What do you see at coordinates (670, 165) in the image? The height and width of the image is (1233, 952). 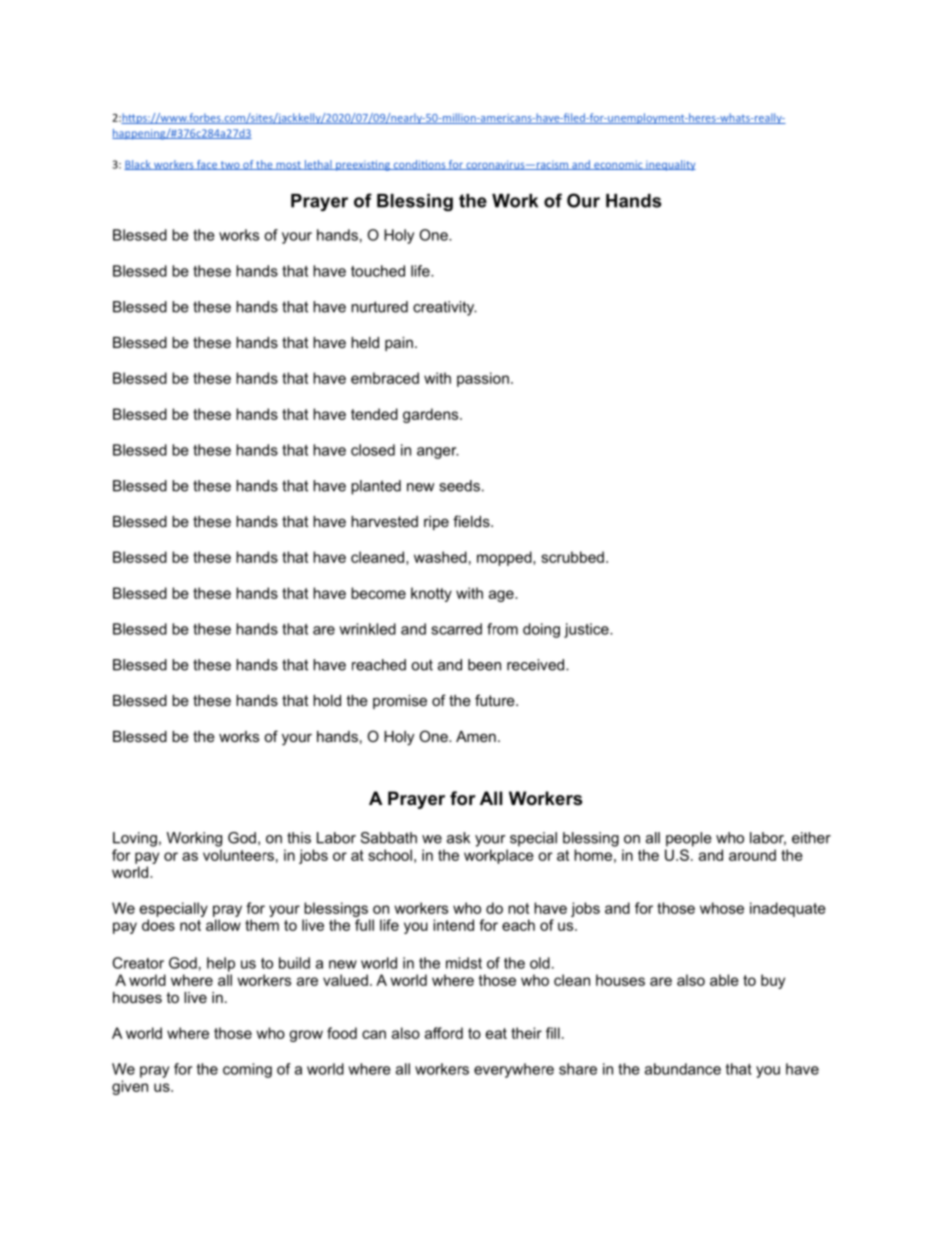 I see `inequality` at bounding box center [670, 165].
